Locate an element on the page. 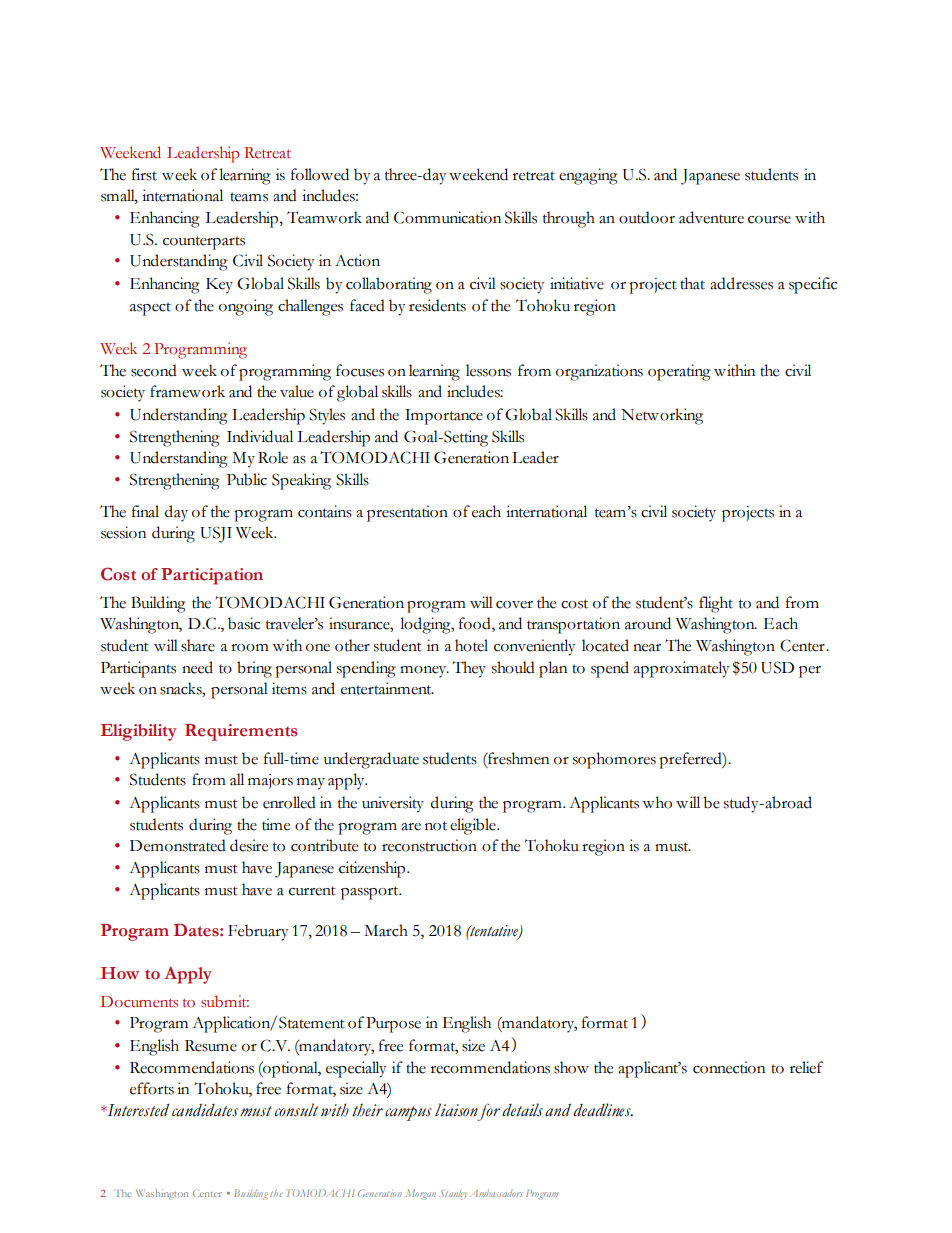 This document has width=952, height=1233. efforts is located at coordinates (152, 1088).
